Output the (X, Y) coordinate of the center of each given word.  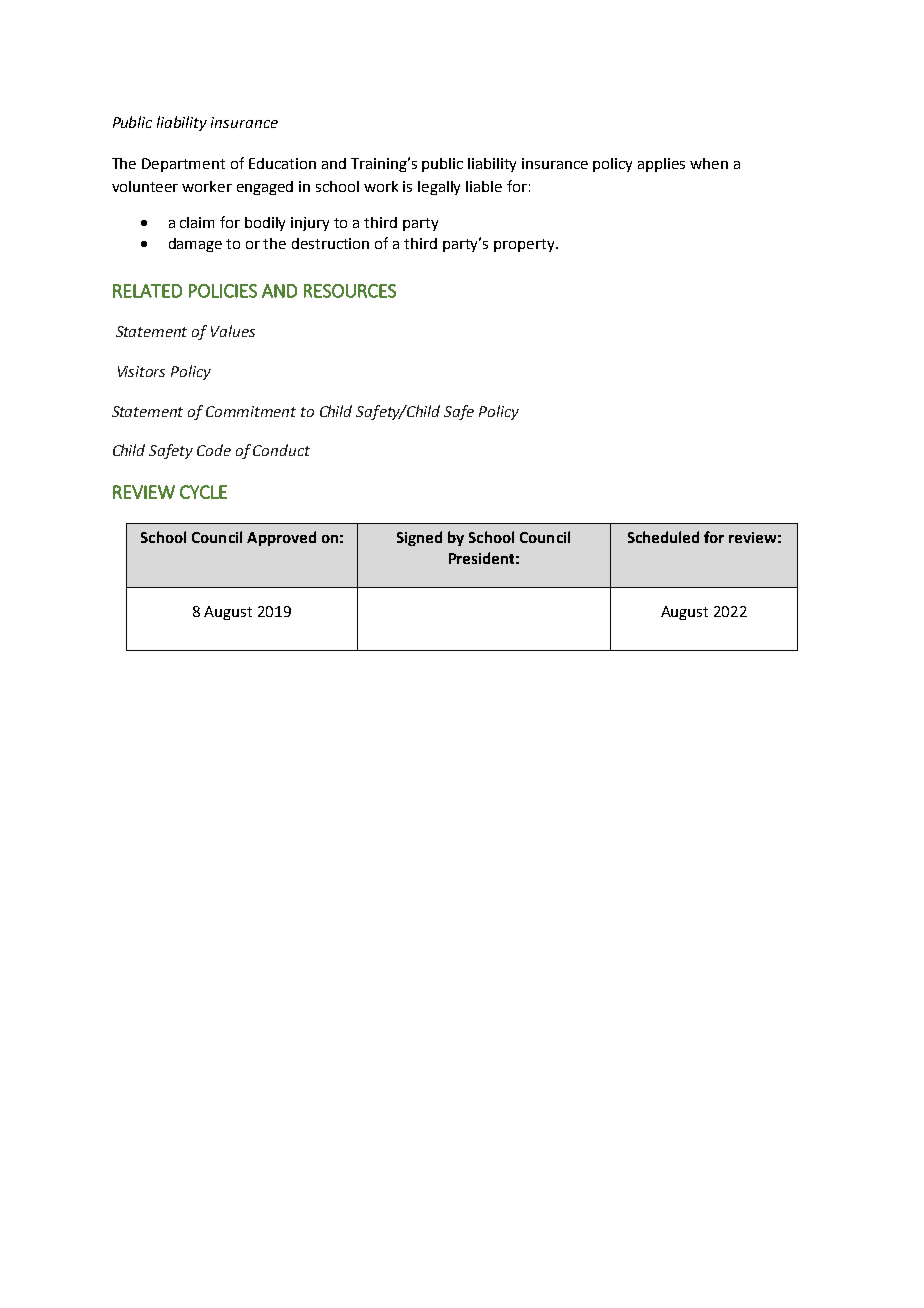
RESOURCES (350, 291)
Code (214, 450)
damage (195, 245)
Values (233, 331)
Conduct (281, 450)
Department (183, 165)
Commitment (251, 411)
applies (661, 165)
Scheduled (663, 537)
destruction (330, 243)
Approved (281, 538)
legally (439, 188)
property (525, 245)
